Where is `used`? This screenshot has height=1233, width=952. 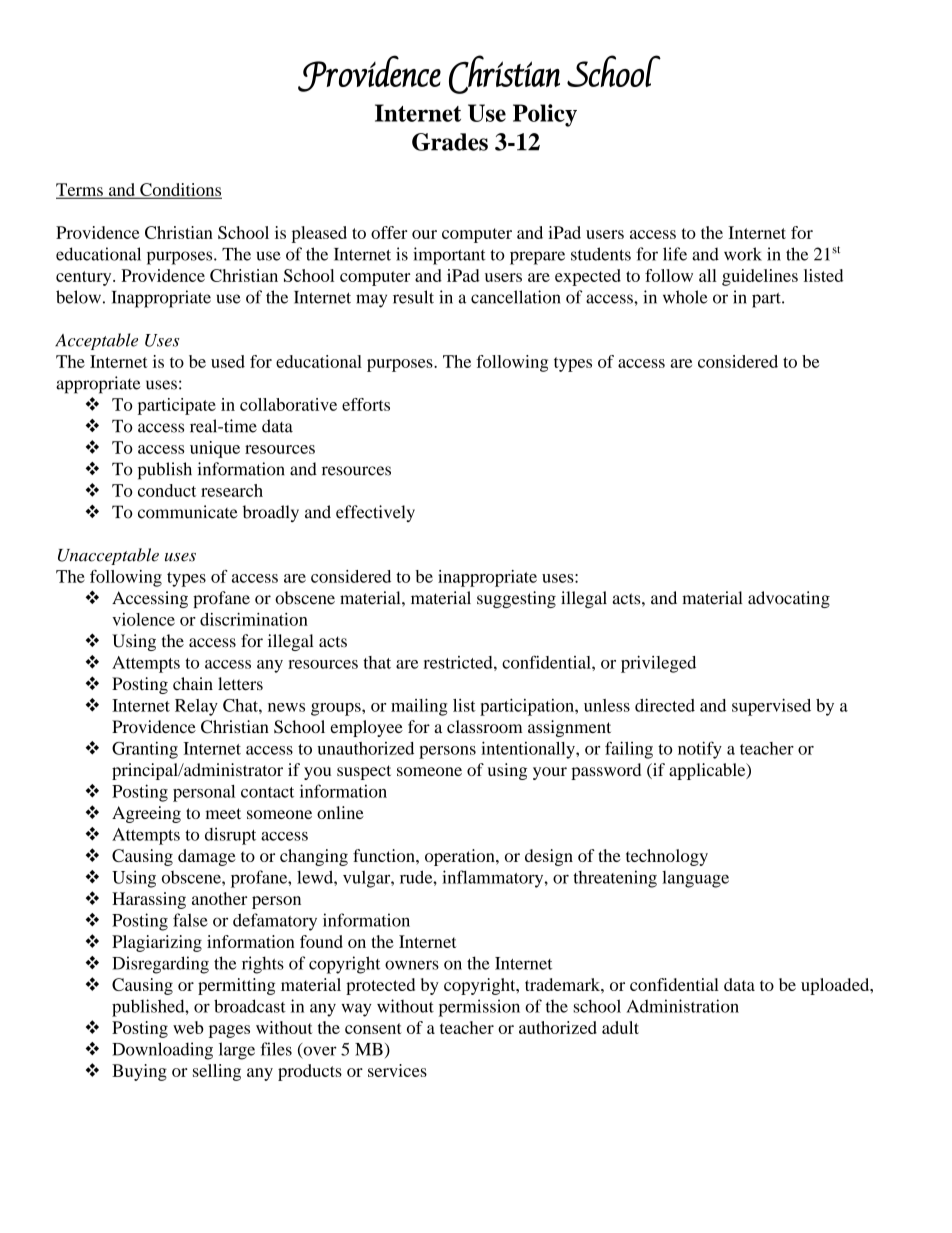
used is located at coordinates (228, 361).
